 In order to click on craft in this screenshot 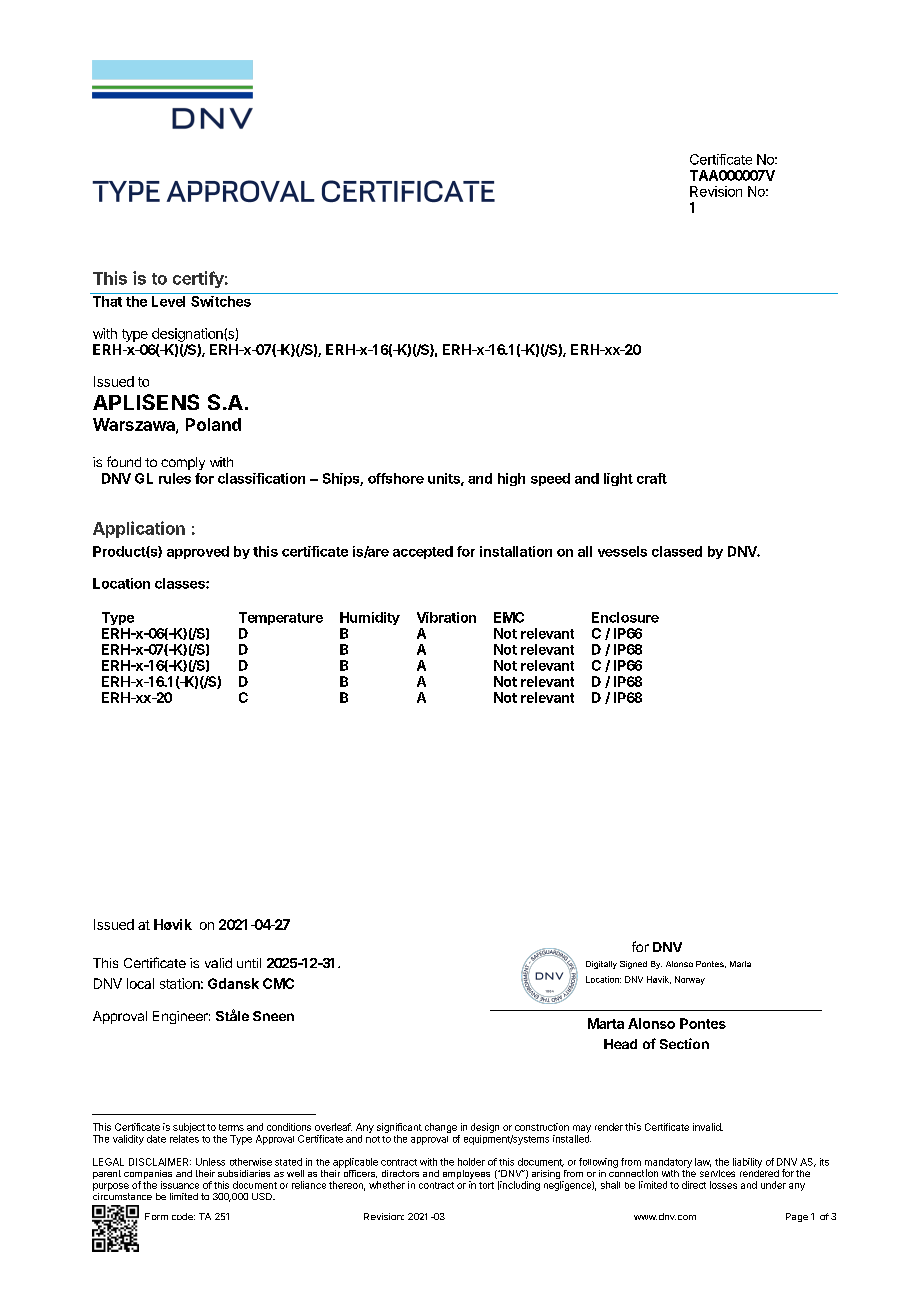, I will do `click(652, 478)`.
